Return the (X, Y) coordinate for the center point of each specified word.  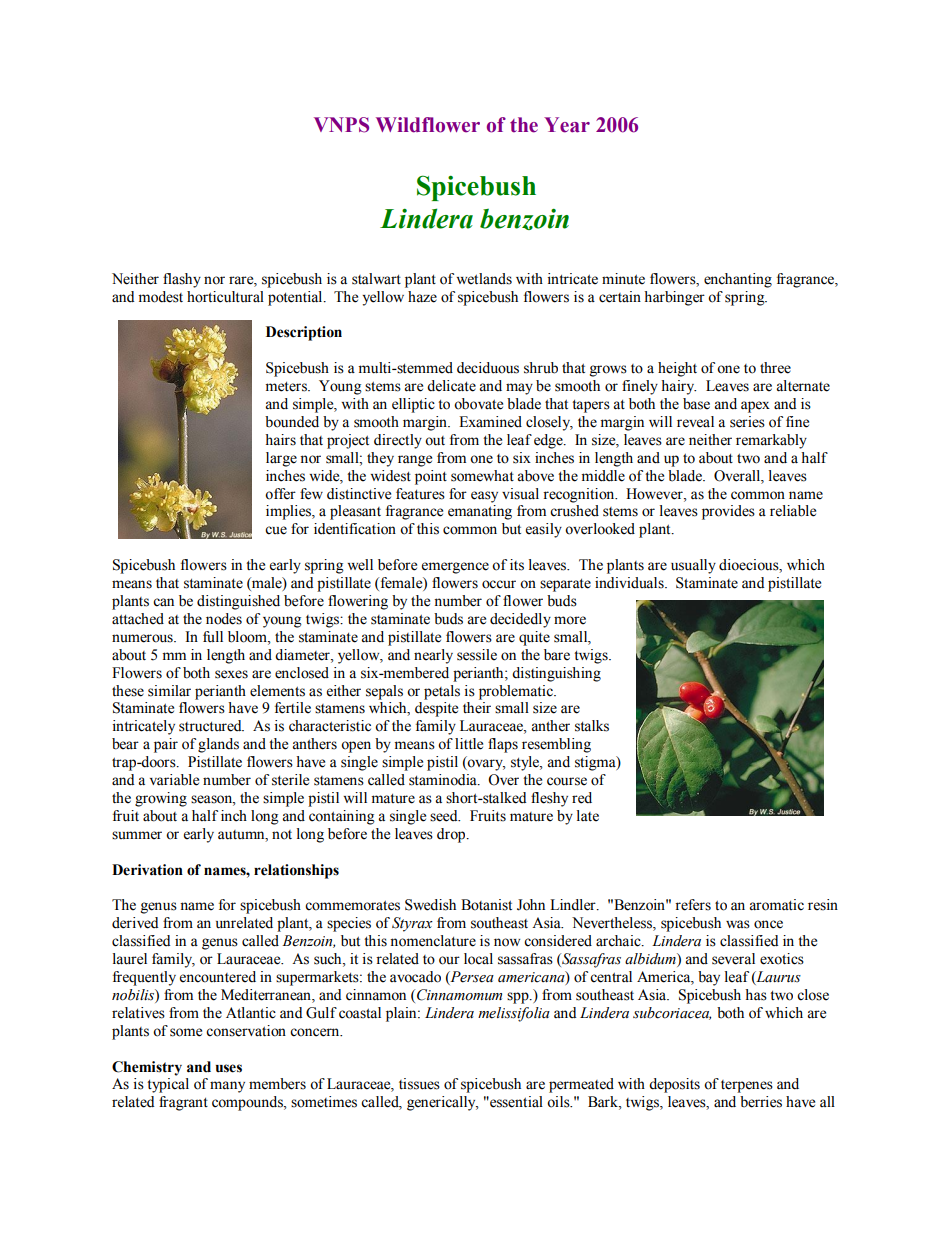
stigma (596, 763)
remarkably (771, 441)
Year (567, 125)
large (281, 459)
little (469, 744)
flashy (182, 280)
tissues (419, 1084)
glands (218, 745)
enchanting (738, 280)
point (431, 477)
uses (229, 1068)
